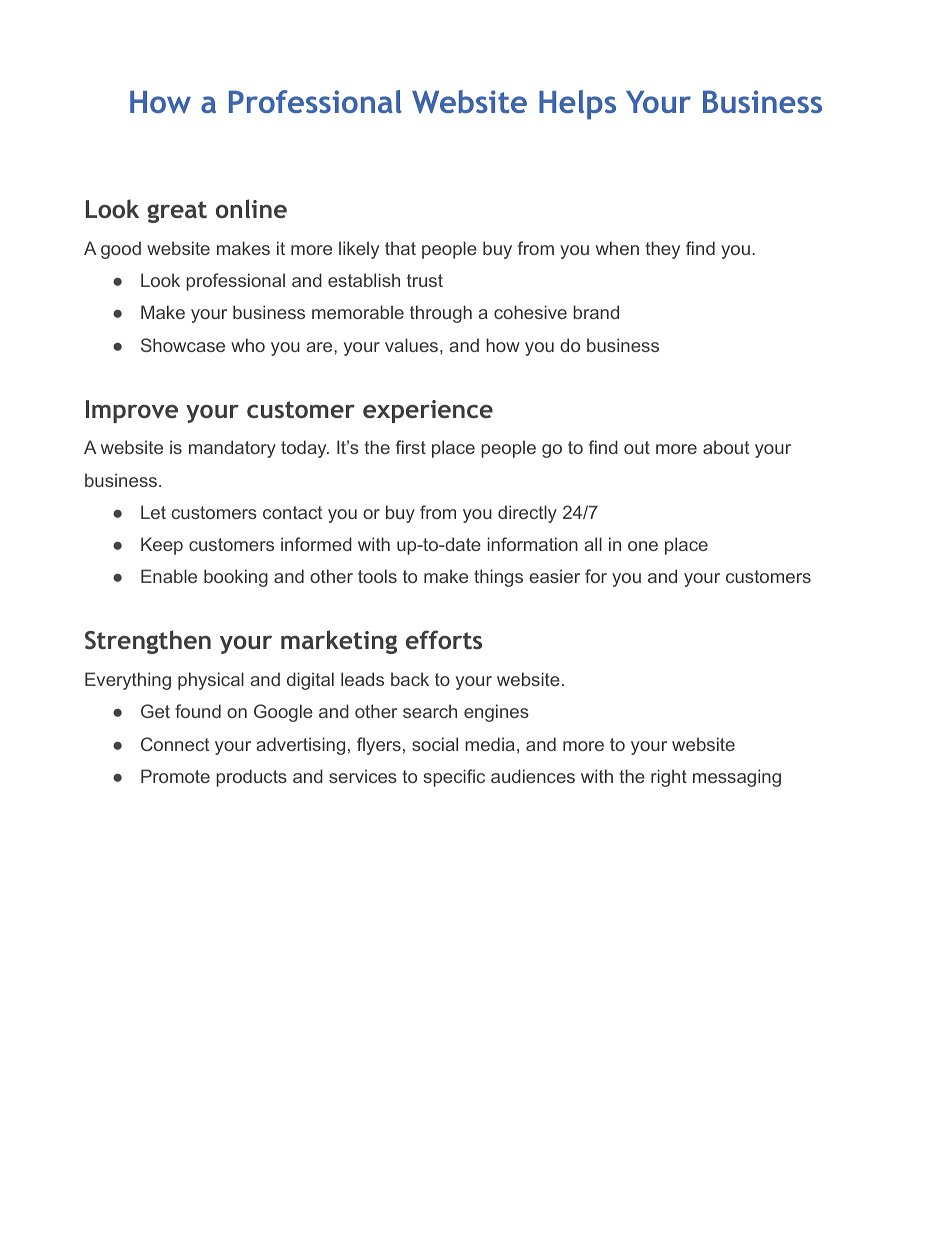 This screenshot has width=952, height=1233. What do you see at coordinates (617, 248) in the screenshot?
I see `when` at bounding box center [617, 248].
